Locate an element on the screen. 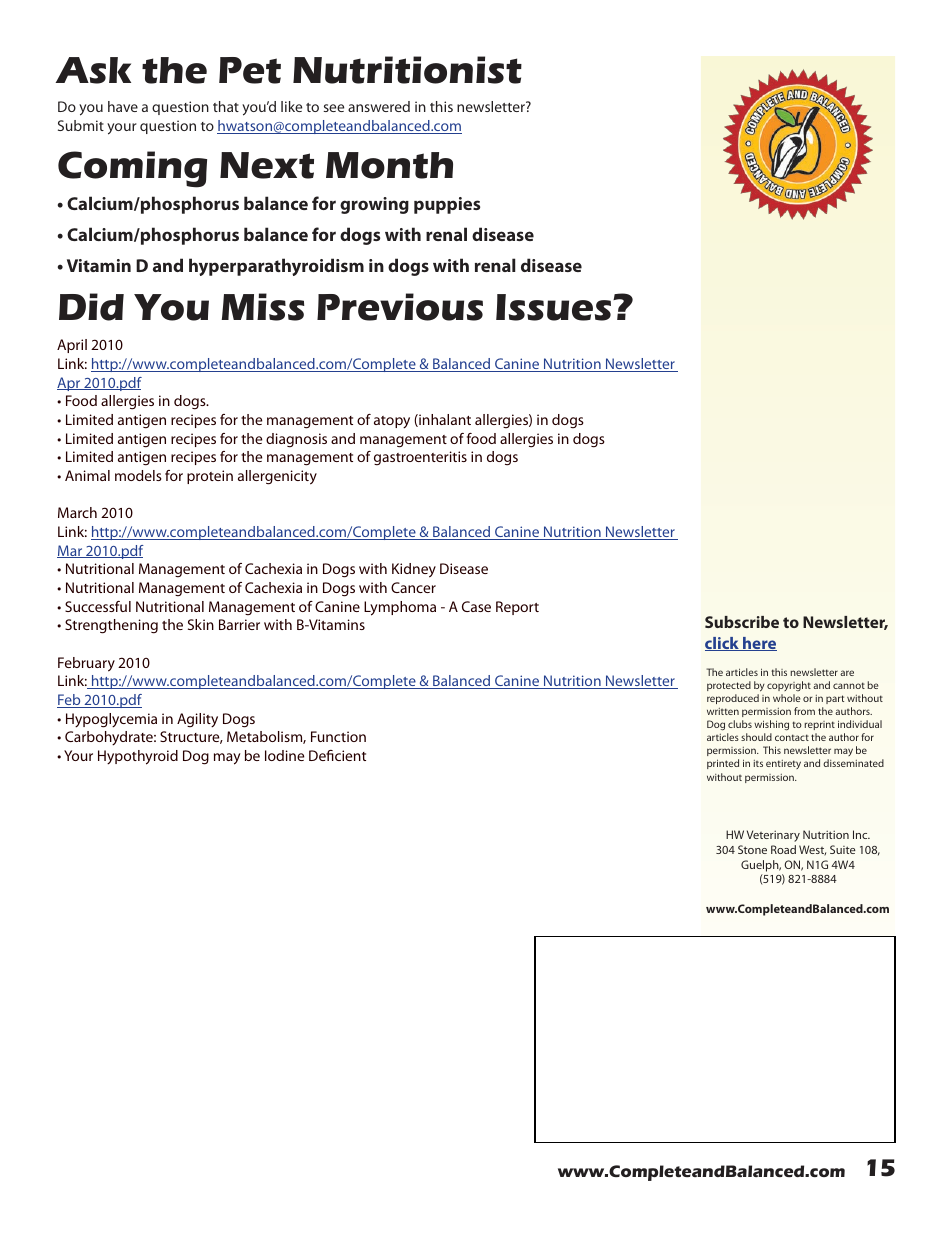 This screenshot has width=952, height=1233. Case is located at coordinates (476, 606).
